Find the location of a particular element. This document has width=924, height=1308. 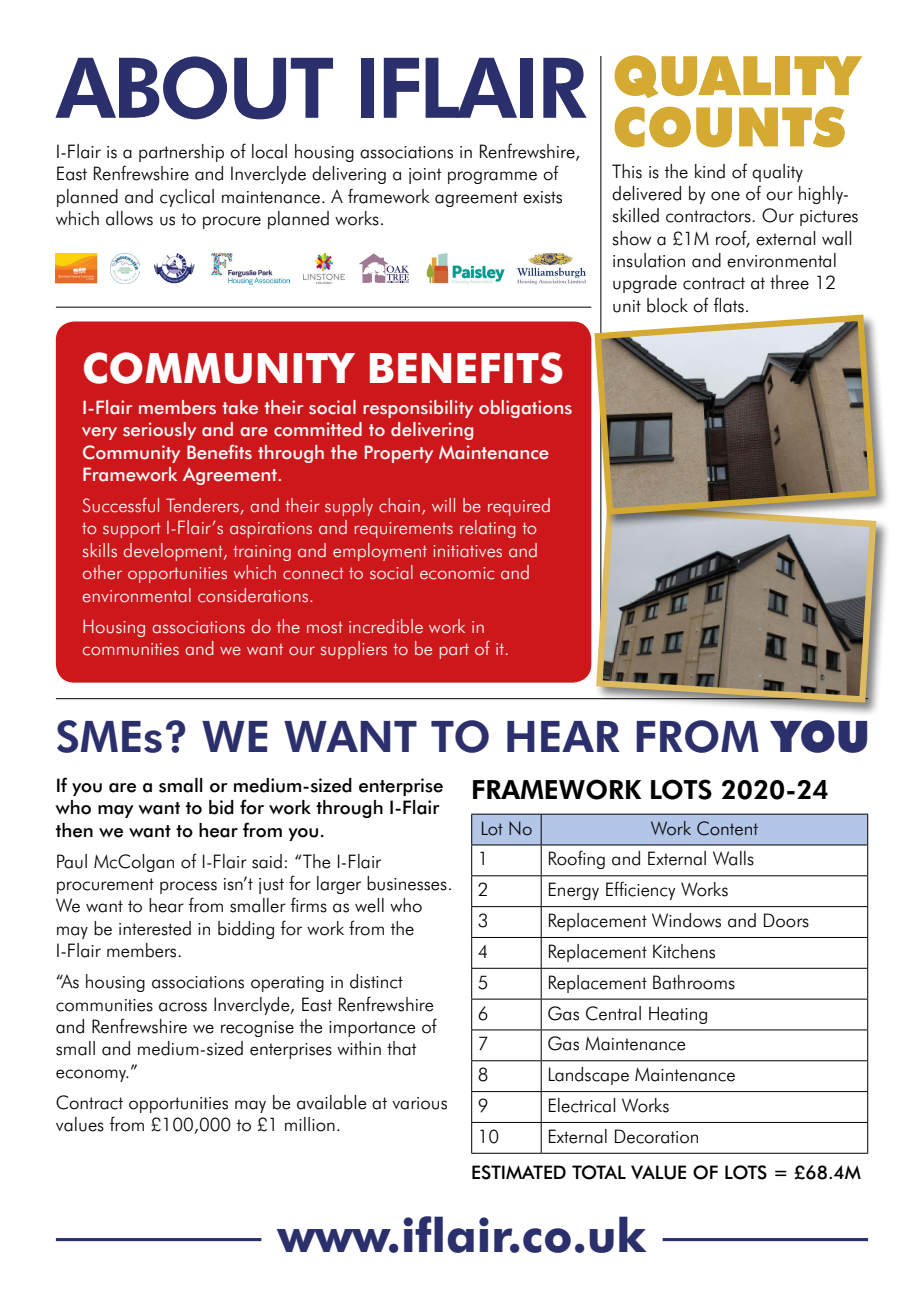

joint is located at coordinates (425, 176).
